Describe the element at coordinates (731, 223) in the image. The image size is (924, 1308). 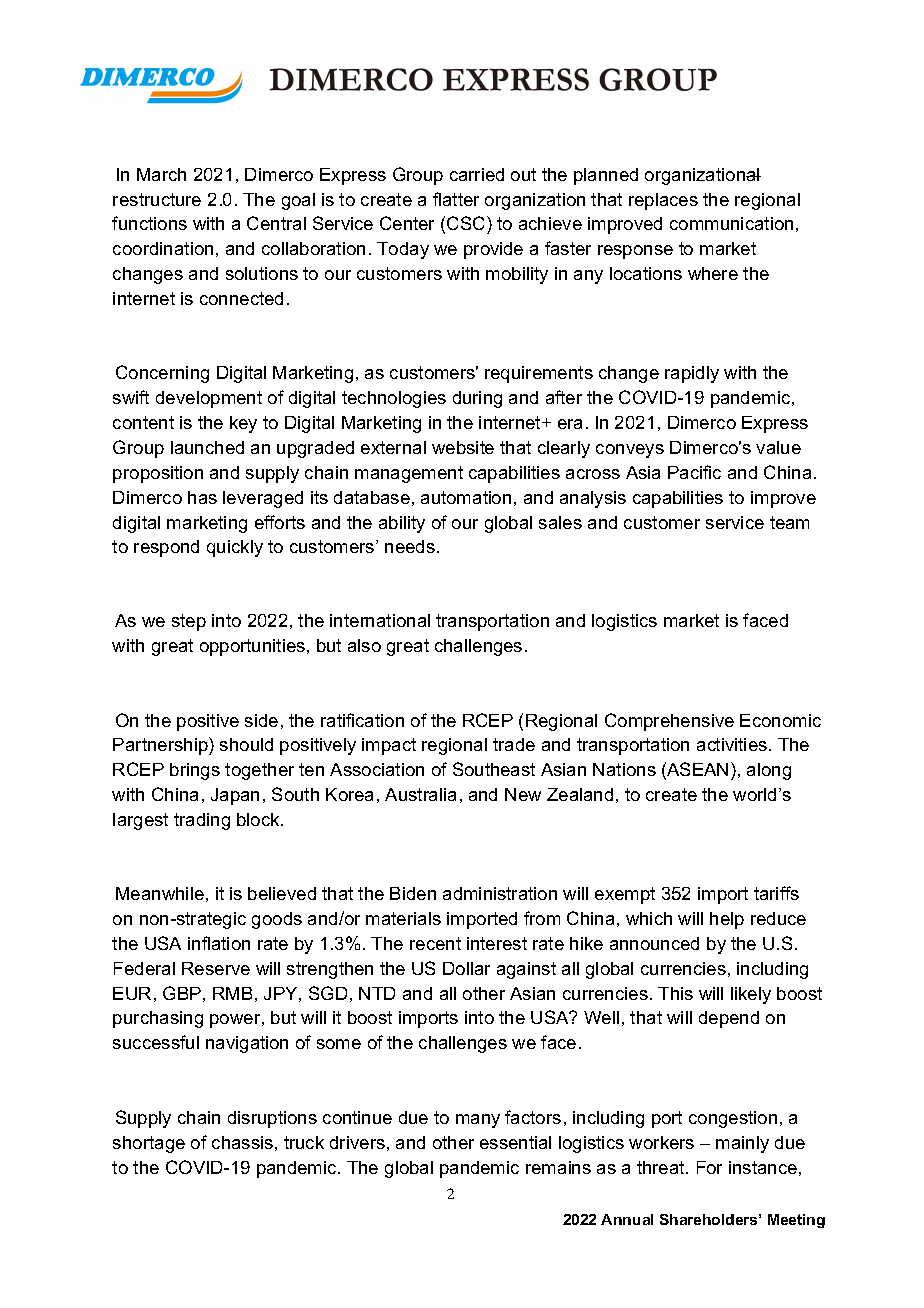
I see `communication` at that location.
